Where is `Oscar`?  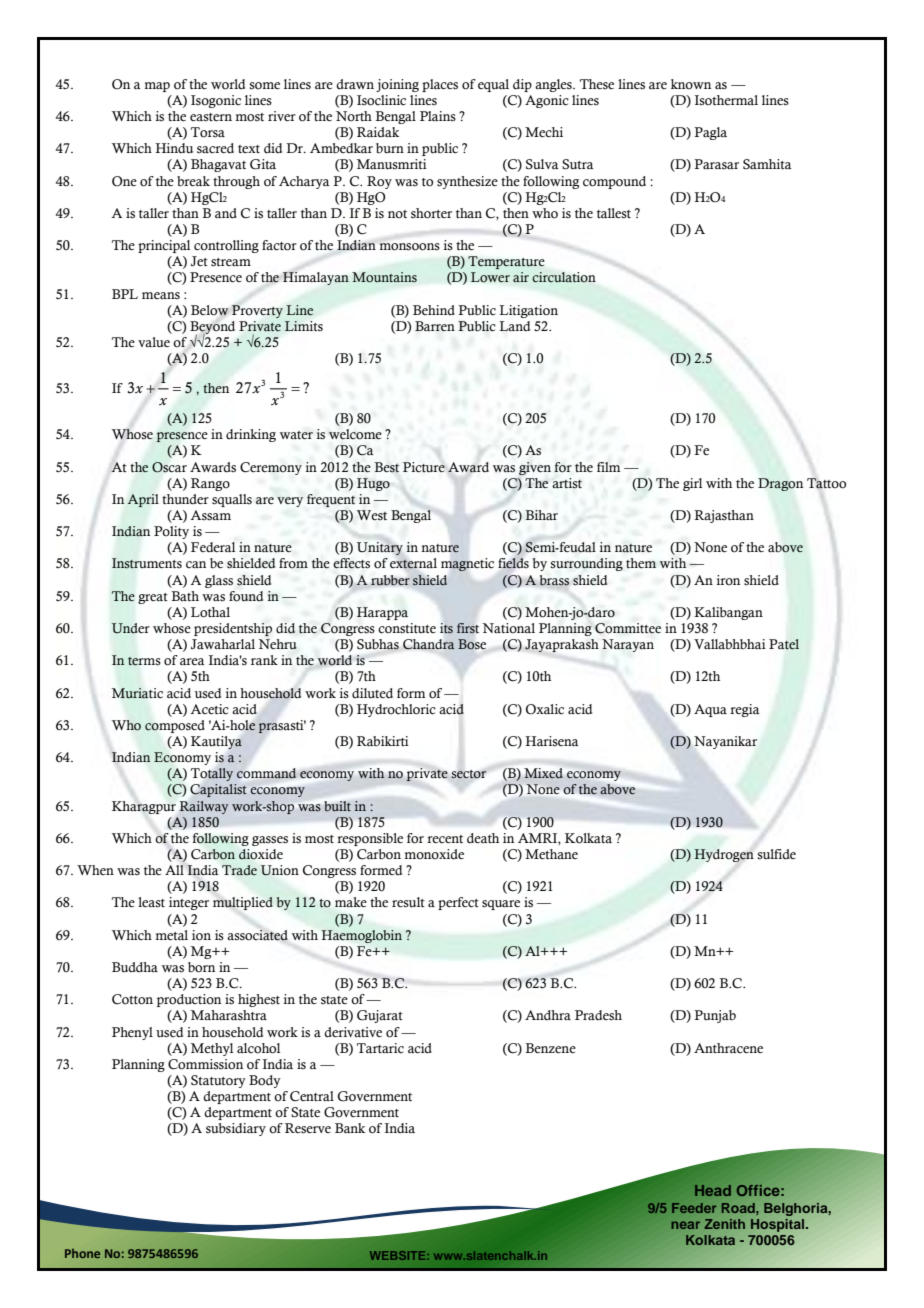 Oscar is located at coordinates (169, 467).
